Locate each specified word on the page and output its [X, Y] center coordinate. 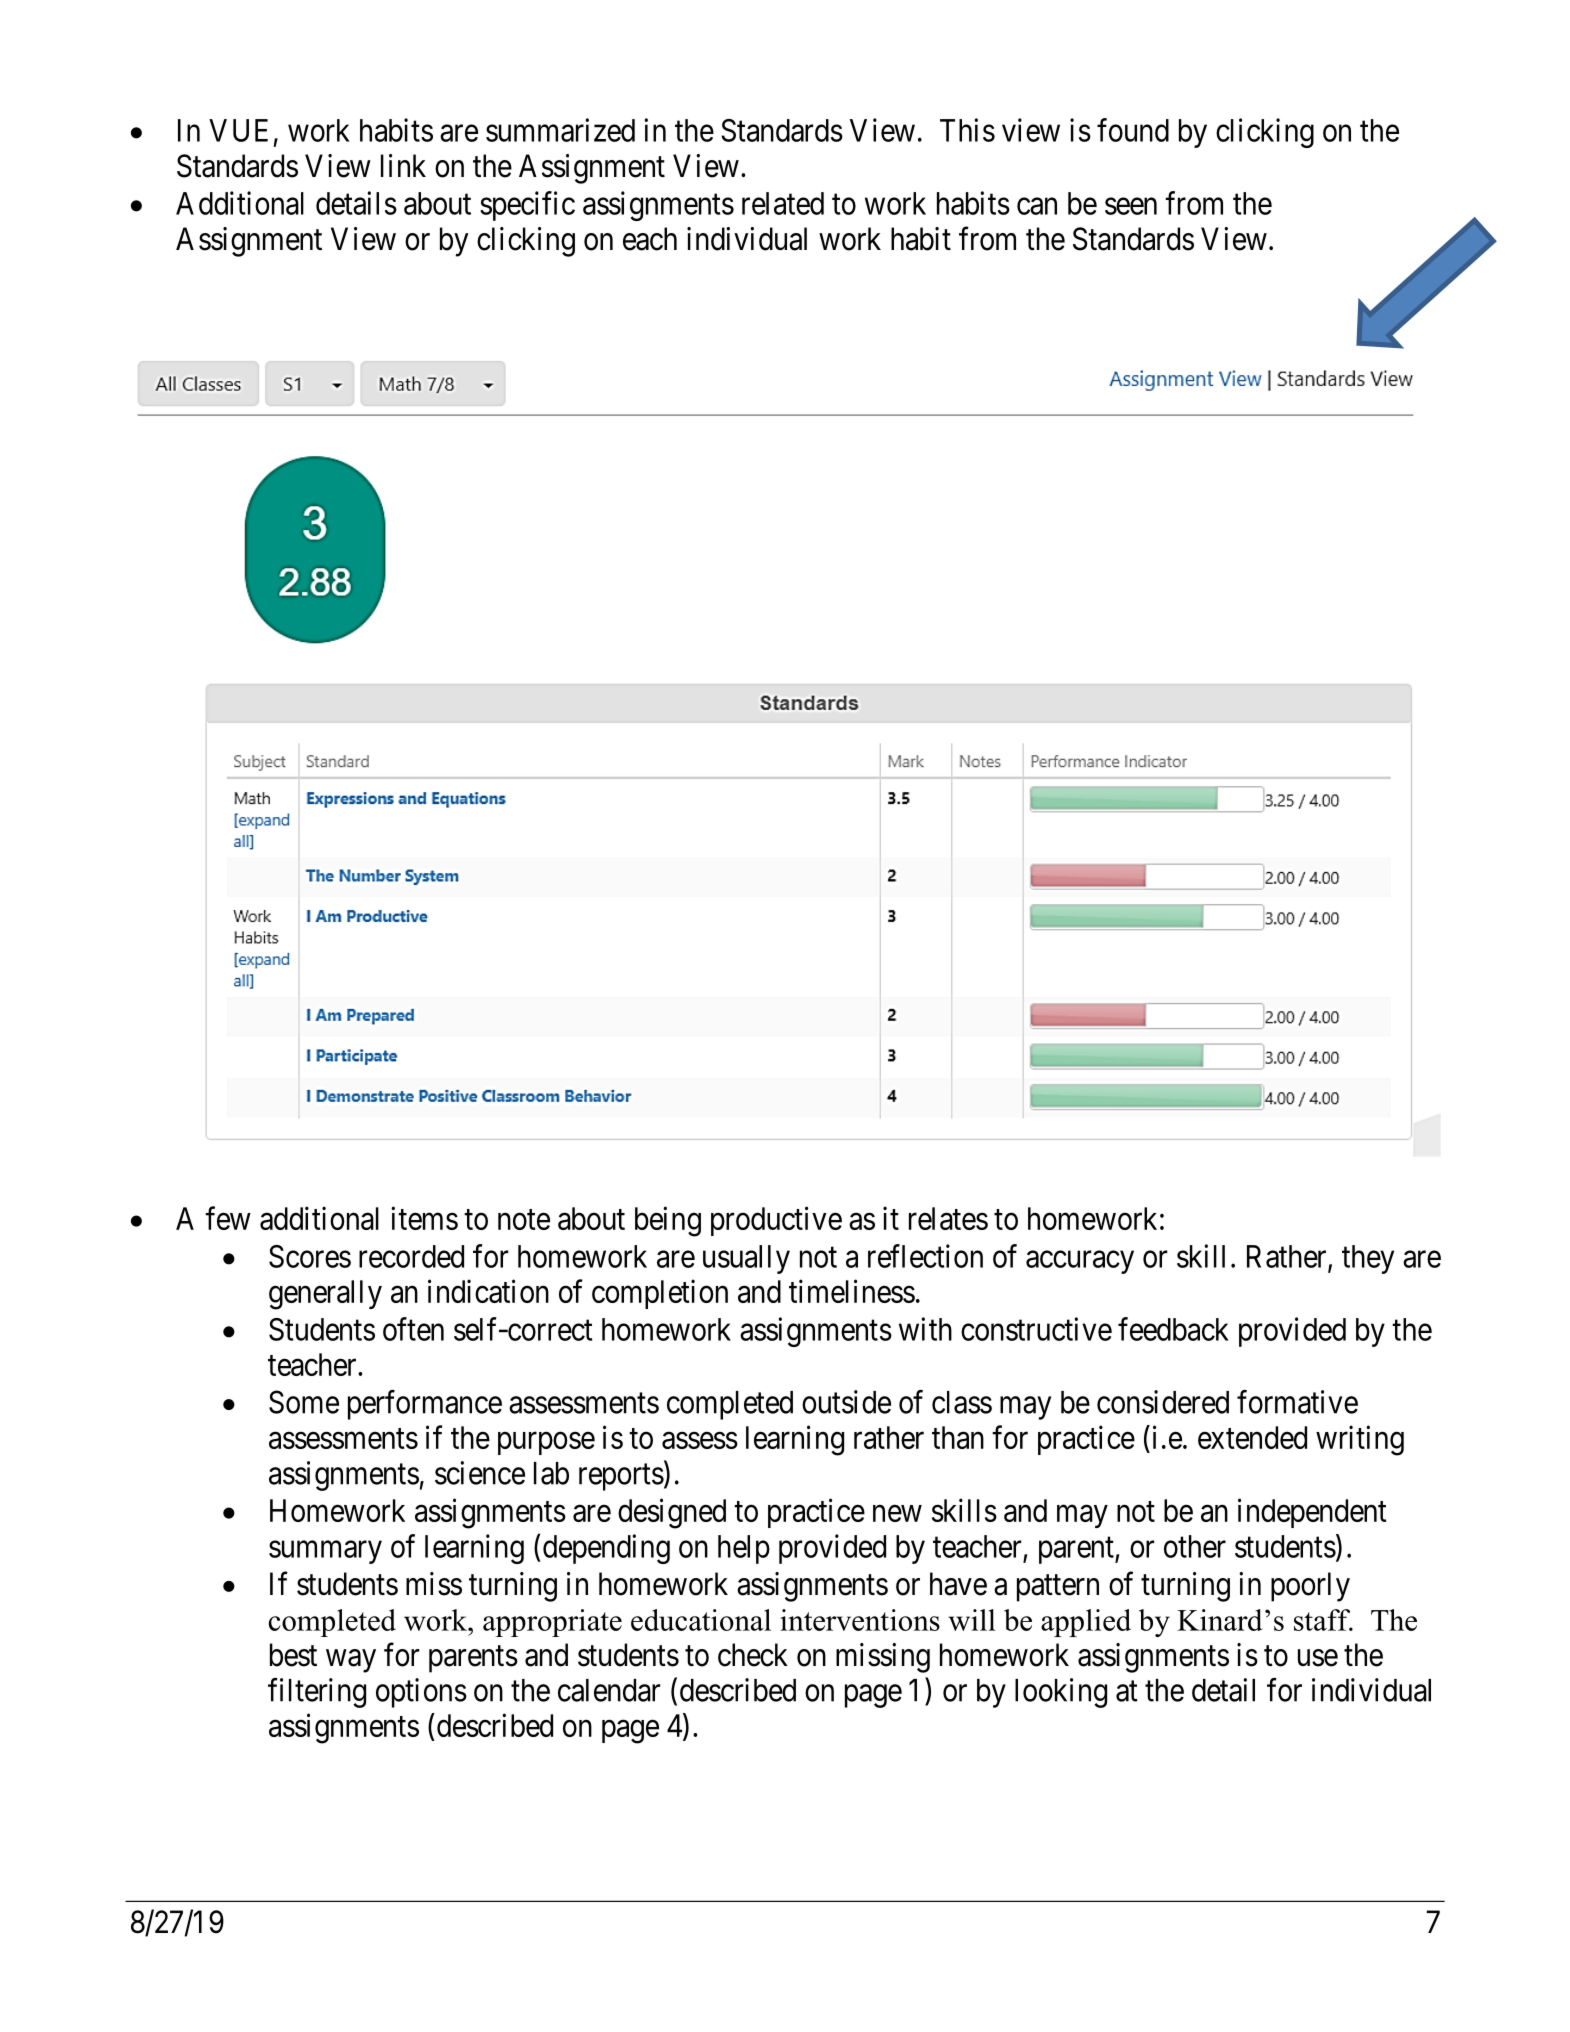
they [1368, 1259]
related [783, 203]
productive [776, 1221]
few [228, 1218]
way [351, 1661]
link [403, 165]
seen [1131, 206]
